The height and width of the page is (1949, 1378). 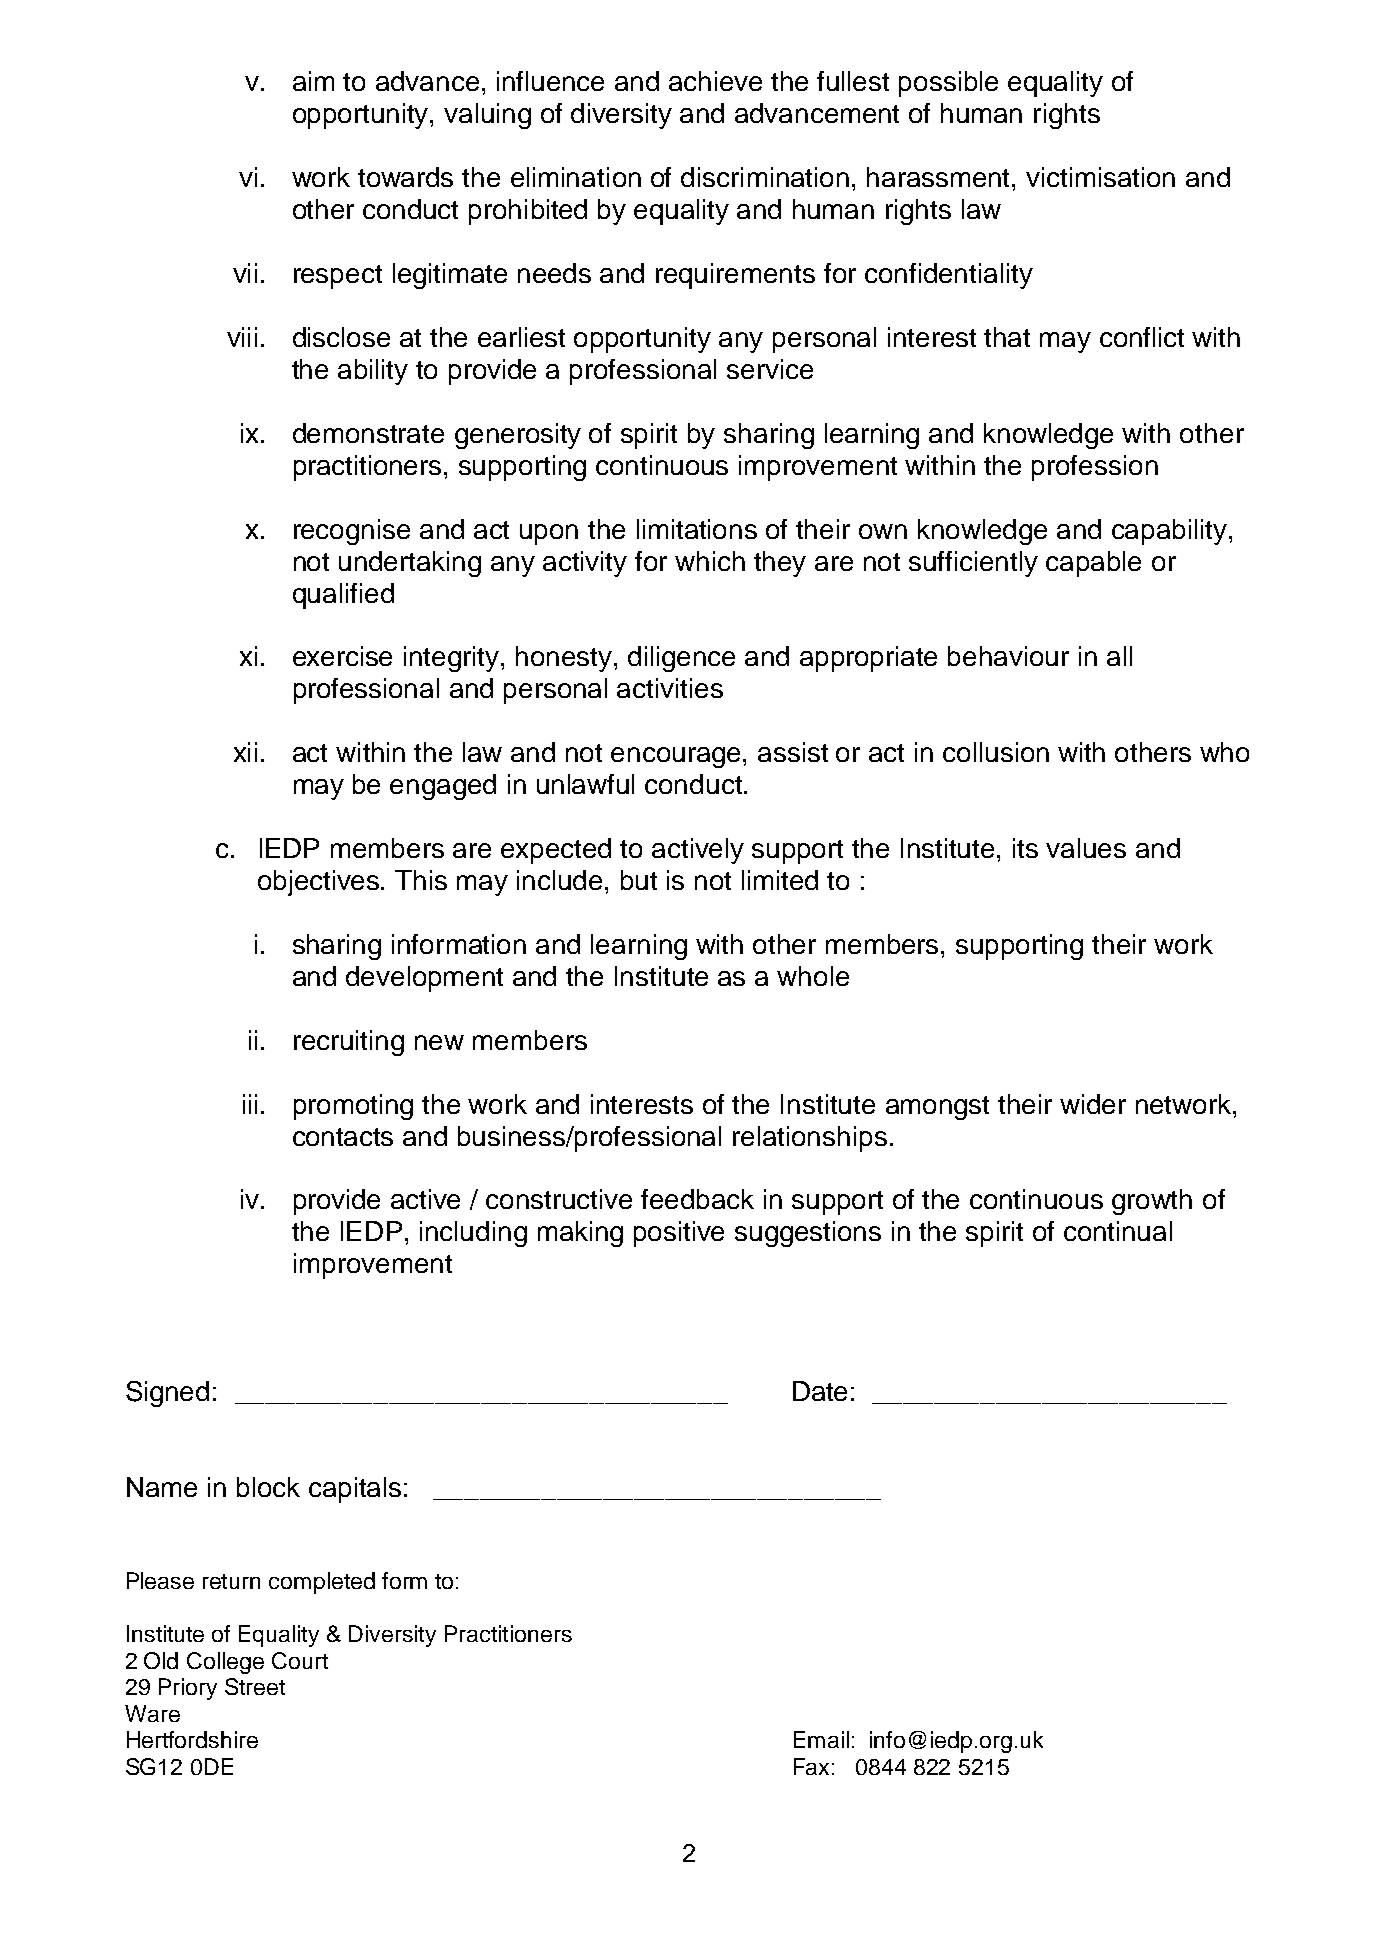 What do you see at coordinates (715, 81) in the page?
I see `achieve` at bounding box center [715, 81].
